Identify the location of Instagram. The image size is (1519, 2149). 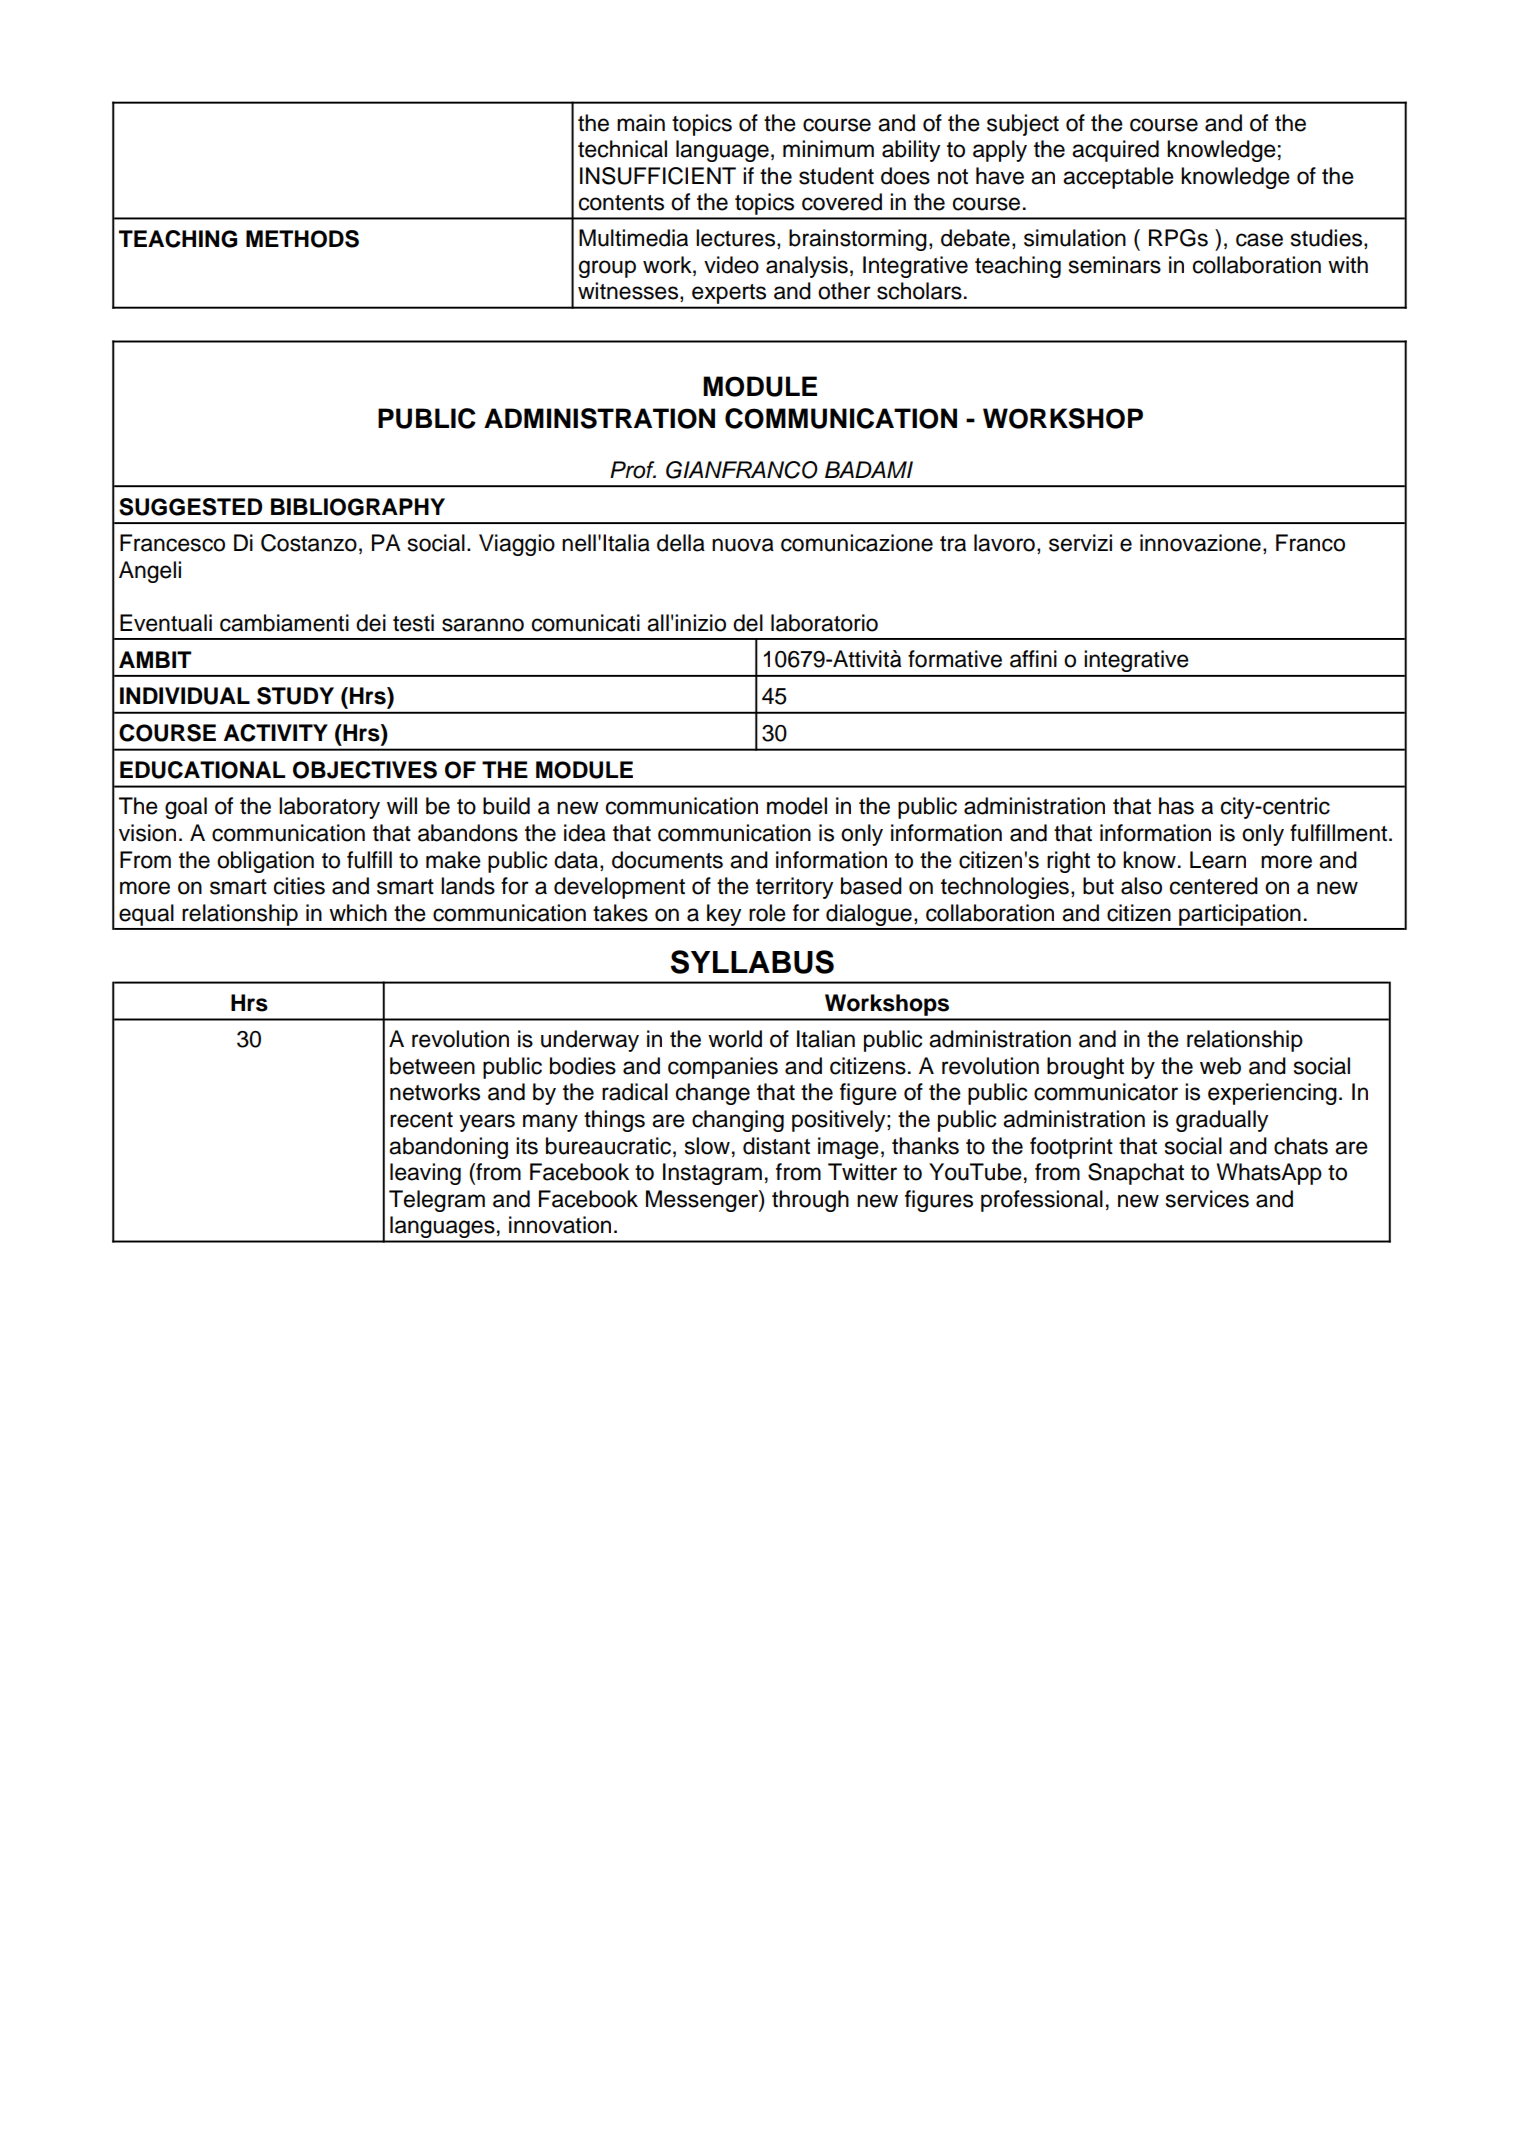
(712, 1174).
